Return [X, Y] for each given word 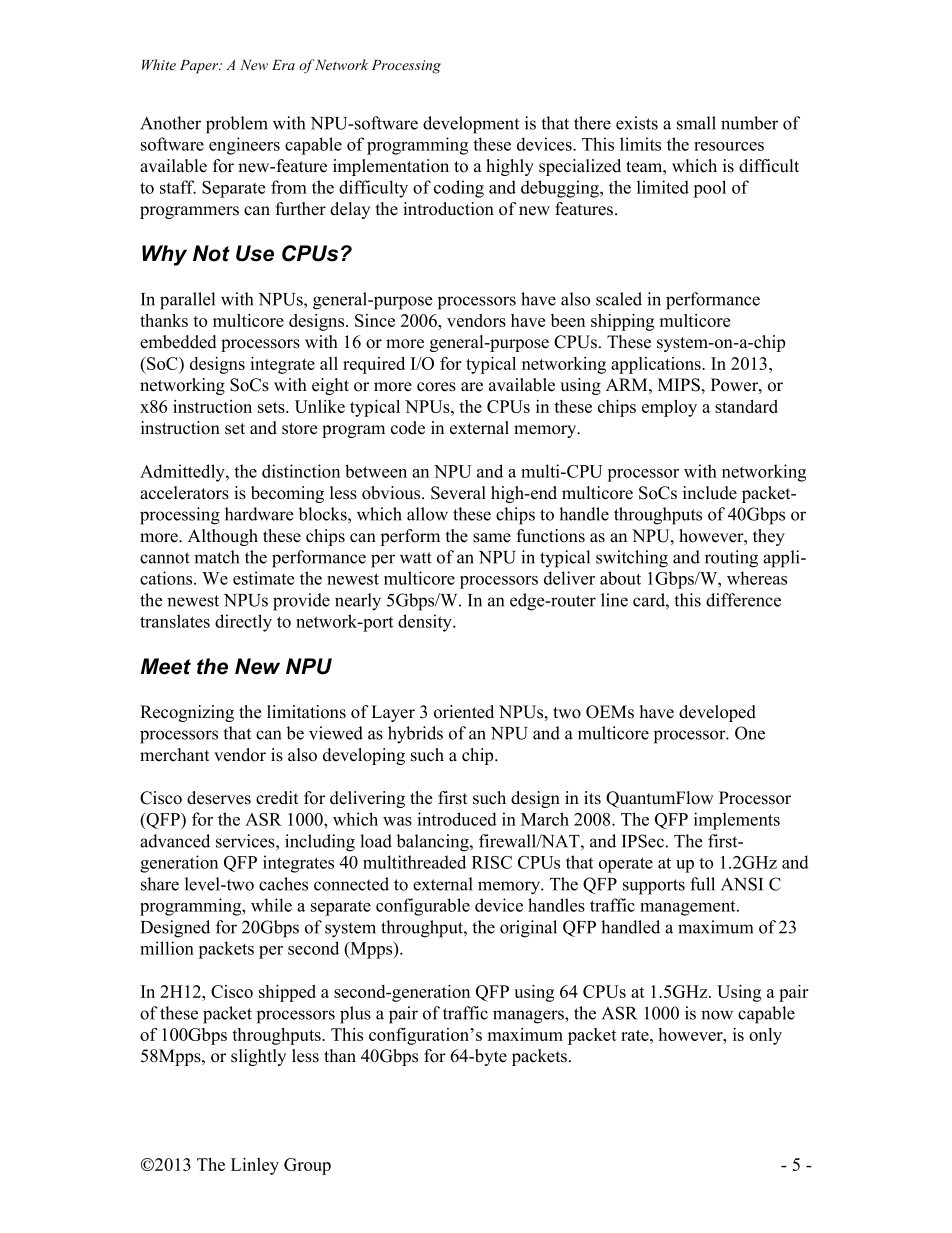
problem [237, 125]
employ [669, 408]
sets [272, 407]
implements [737, 821]
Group [307, 1166]
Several [458, 493]
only [765, 1036]
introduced [457, 819]
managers [529, 1017]
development [471, 125]
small [696, 123]
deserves [219, 798]
